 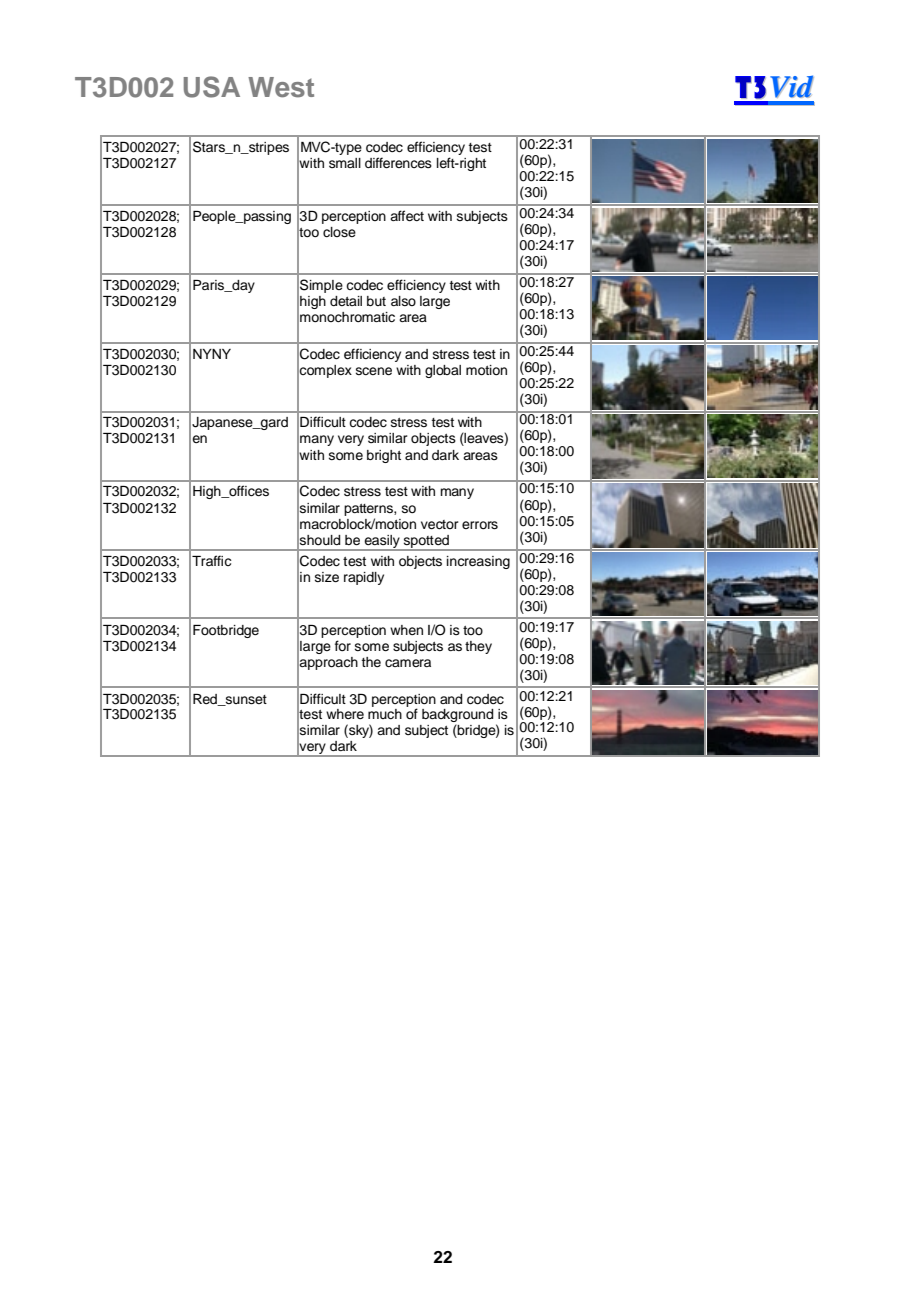 What do you see at coordinates (398, 162) in the screenshot?
I see `differences` at bounding box center [398, 162].
